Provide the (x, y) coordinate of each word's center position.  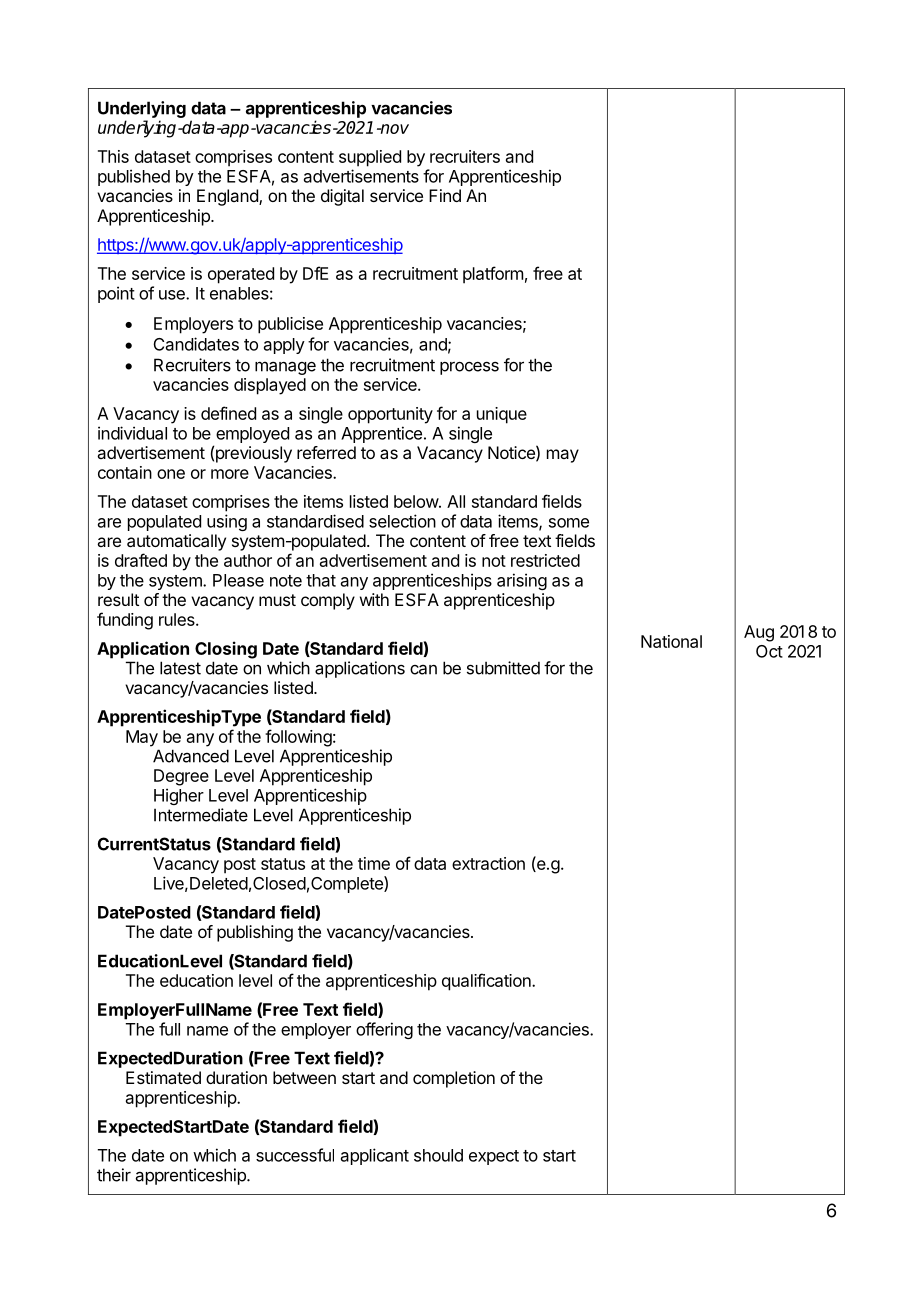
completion (454, 1079)
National (671, 641)
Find (445, 195)
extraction (488, 863)
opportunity (390, 415)
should (438, 1155)
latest (180, 668)
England (228, 197)
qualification (487, 982)
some (569, 523)
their (114, 1175)
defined (228, 413)
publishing (255, 933)
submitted (503, 668)
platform (493, 275)
